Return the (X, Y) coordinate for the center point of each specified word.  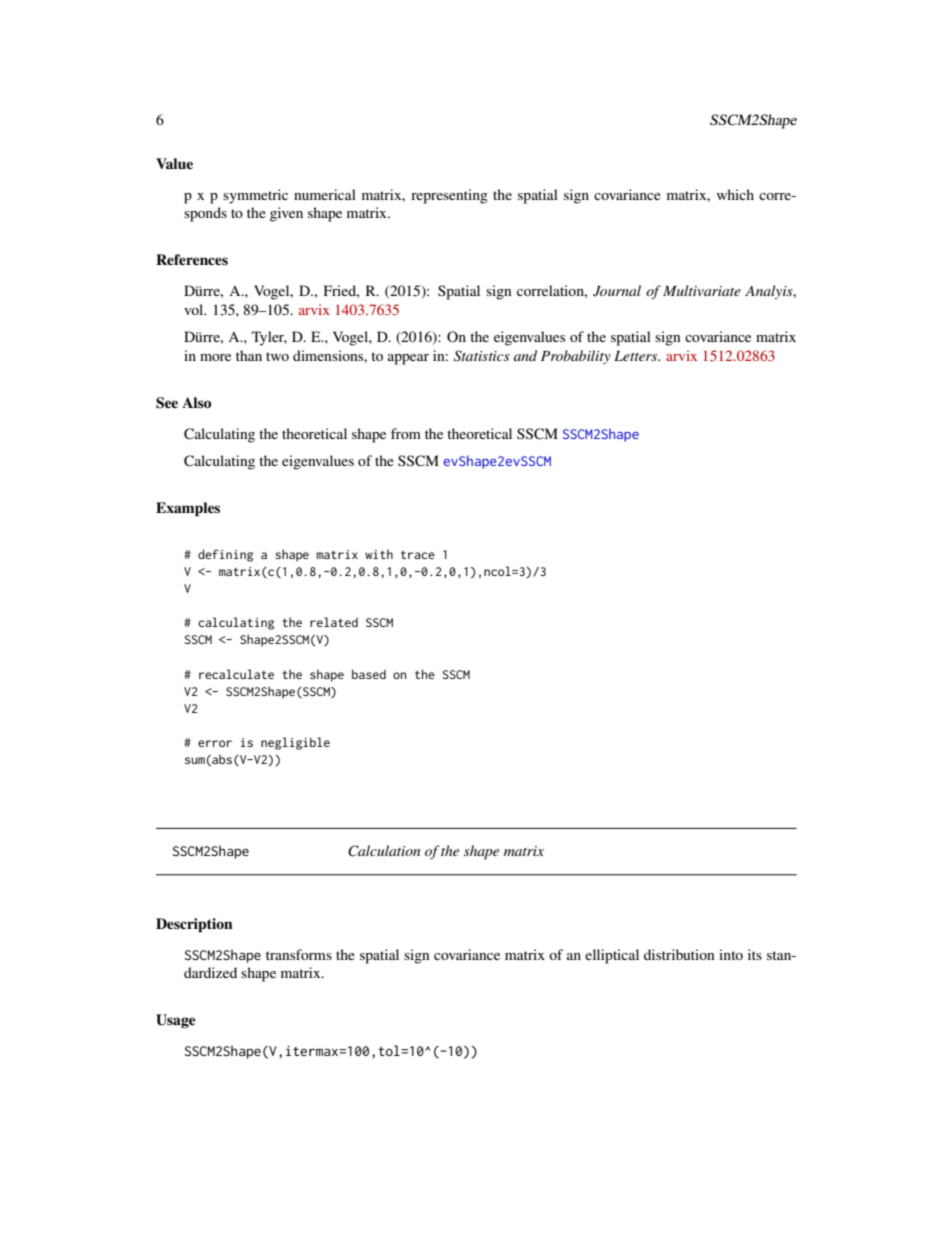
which (735, 194)
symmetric (255, 196)
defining (225, 555)
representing (449, 196)
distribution (679, 954)
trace (418, 555)
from (406, 433)
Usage (176, 1021)
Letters (637, 356)
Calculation (384, 851)
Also (196, 402)
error (215, 743)
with (379, 554)
